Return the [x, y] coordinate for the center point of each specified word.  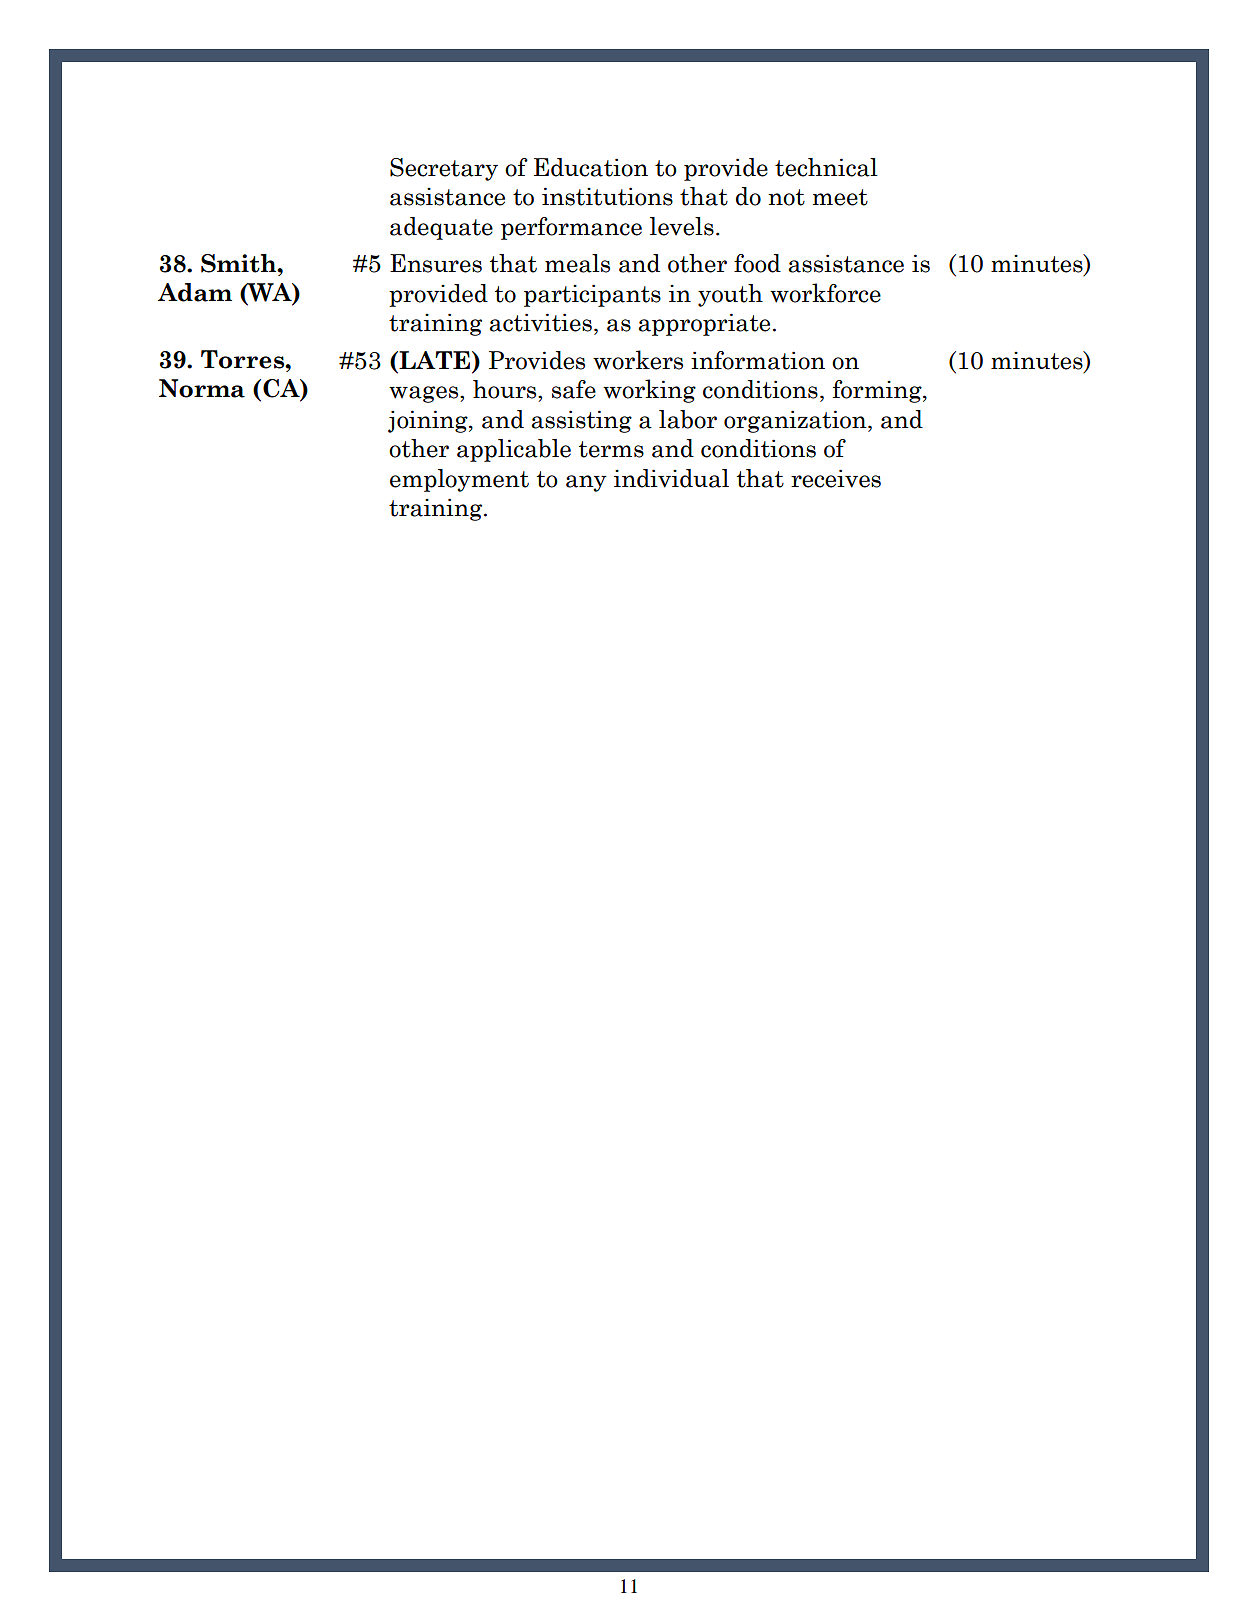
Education [591, 167]
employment [459, 480]
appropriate [704, 324]
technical [826, 167]
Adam [195, 292]
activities [540, 322]
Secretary [444, 169]
